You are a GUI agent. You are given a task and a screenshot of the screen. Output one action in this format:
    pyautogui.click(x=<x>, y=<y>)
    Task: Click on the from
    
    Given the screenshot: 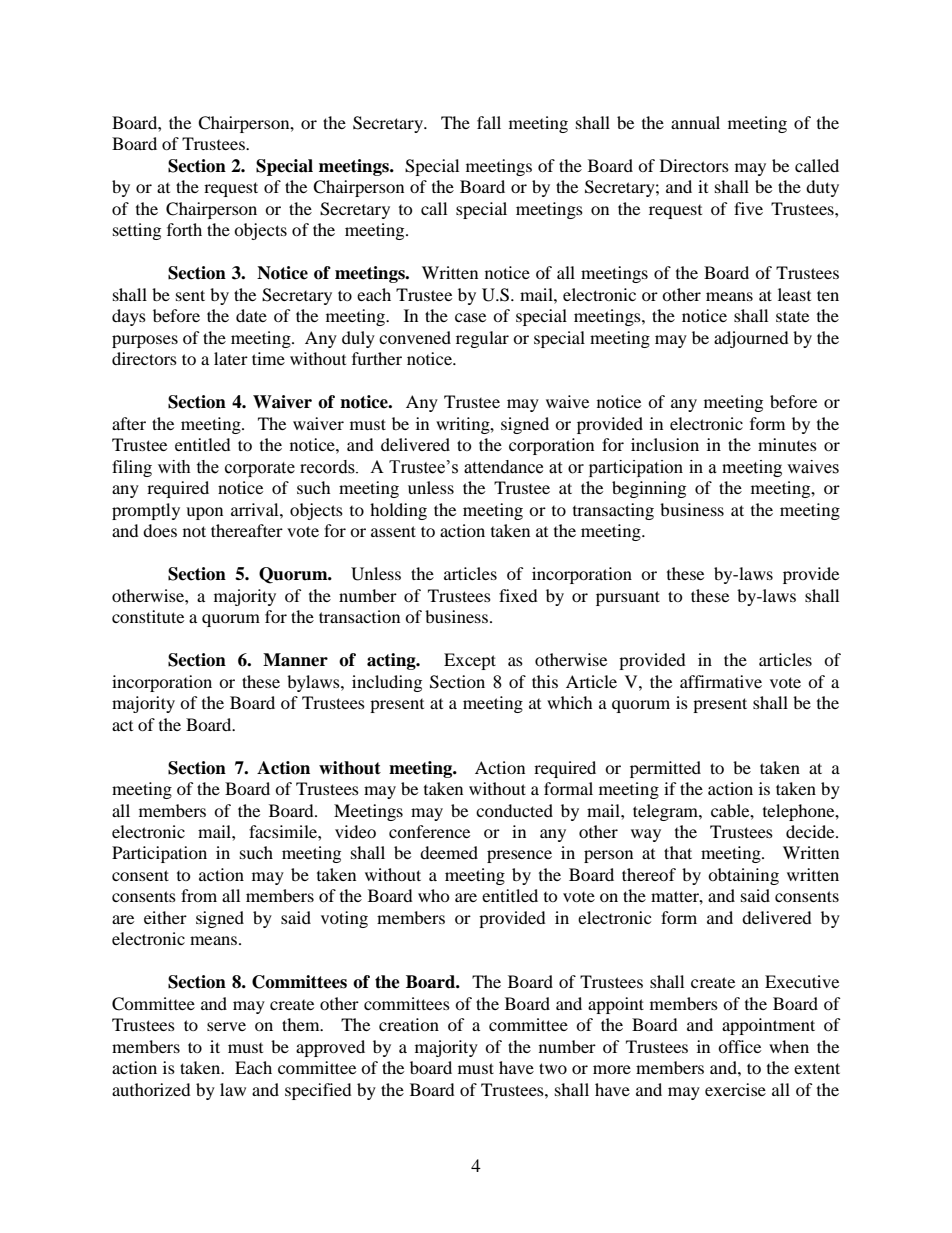 What is the action you would take?
    pyautogui.click(x=199, y=895)
